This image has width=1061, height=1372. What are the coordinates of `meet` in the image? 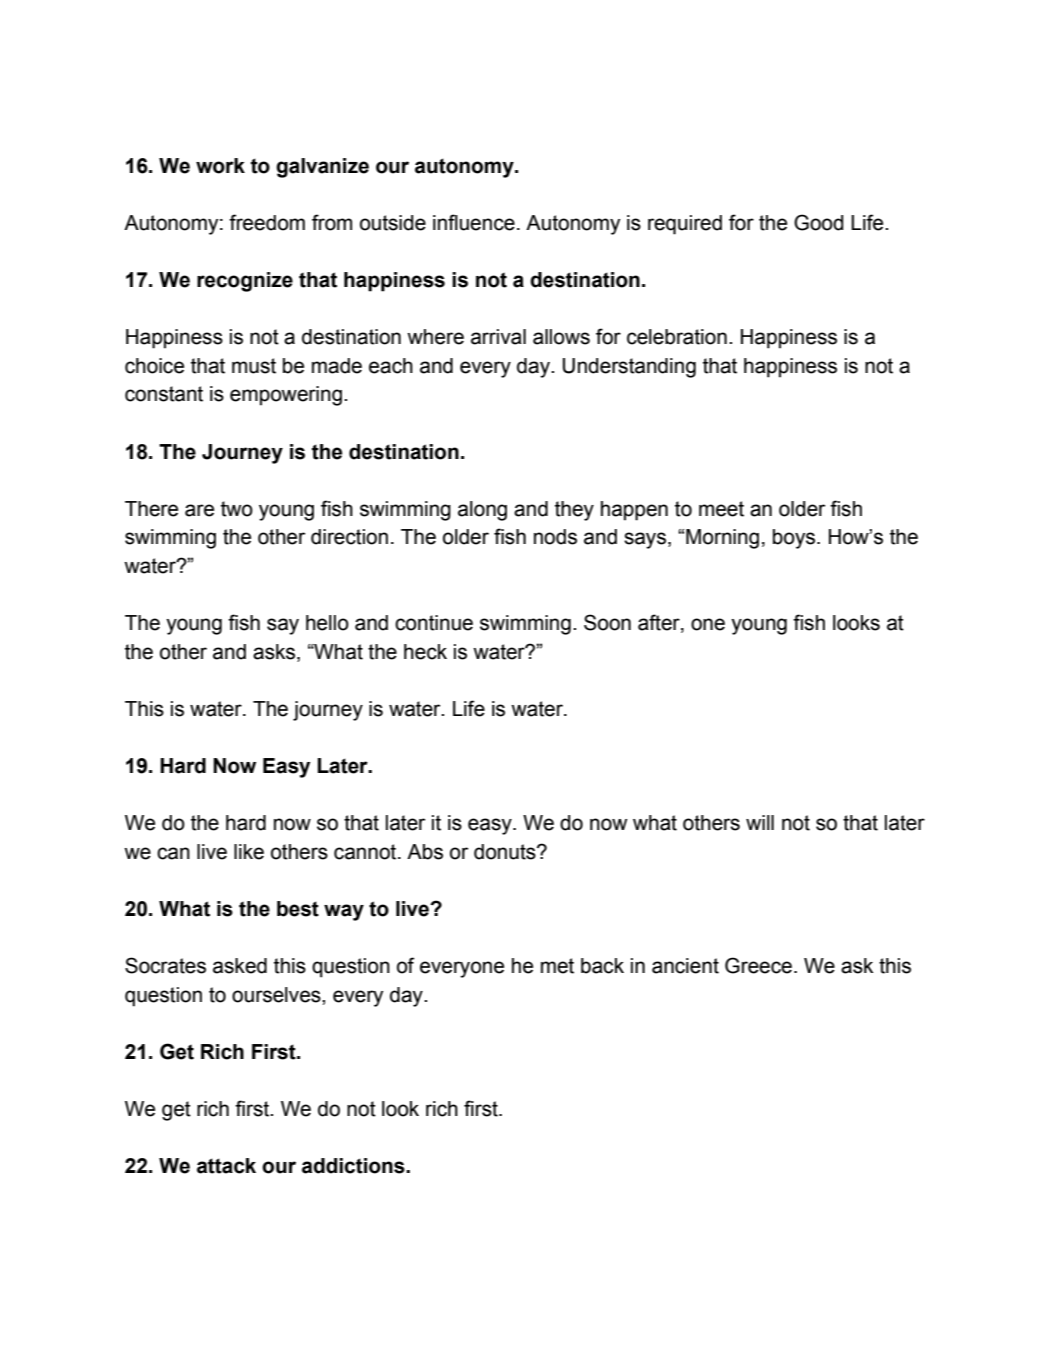 It's located at (721, 509).
